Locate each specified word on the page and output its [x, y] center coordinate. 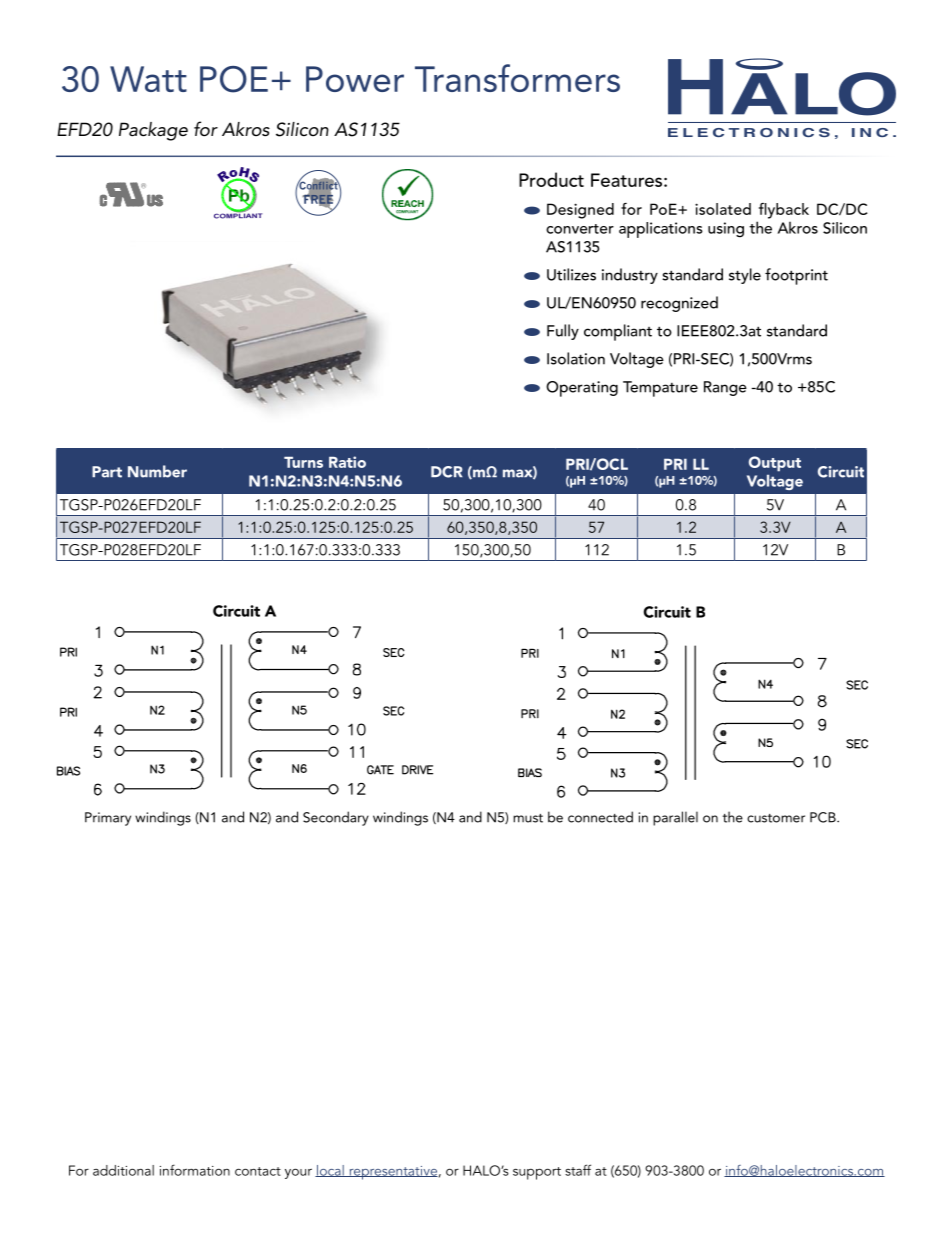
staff [578, 1170]
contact [258, 1171]
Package [153, 131]
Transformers [517, 78]
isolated [723, 209]
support [537, 1173]
